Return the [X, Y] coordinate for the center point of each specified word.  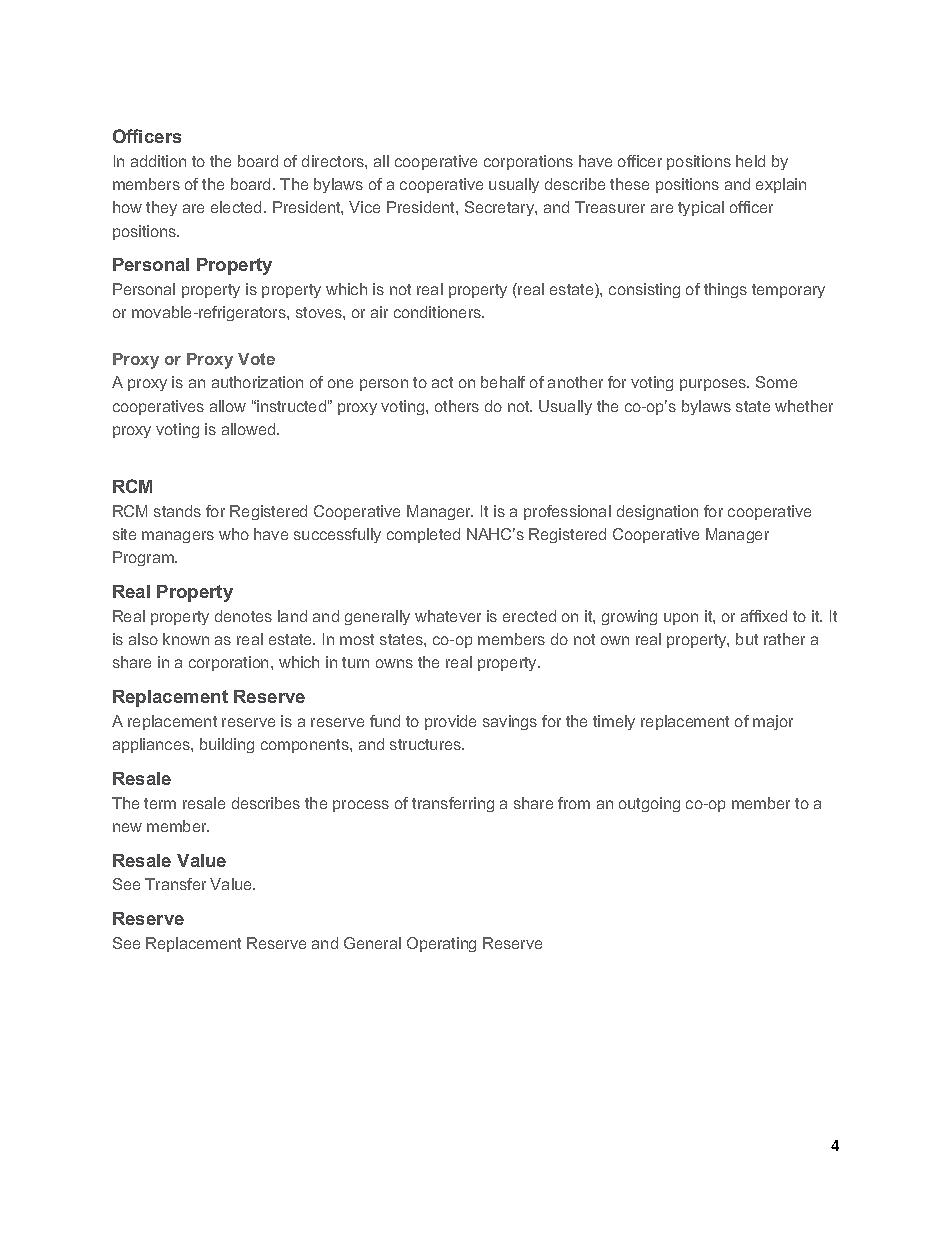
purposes [714, 385]
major [773, 722]
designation [657, 512]
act [442, 382]
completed [423, 535]
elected [236, 207]
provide [450, 722]
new [127, 827]
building [227, 745]
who [234, 534]
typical [701, 208]
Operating [441, 944]
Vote [256, 359]
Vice [364, 207]
